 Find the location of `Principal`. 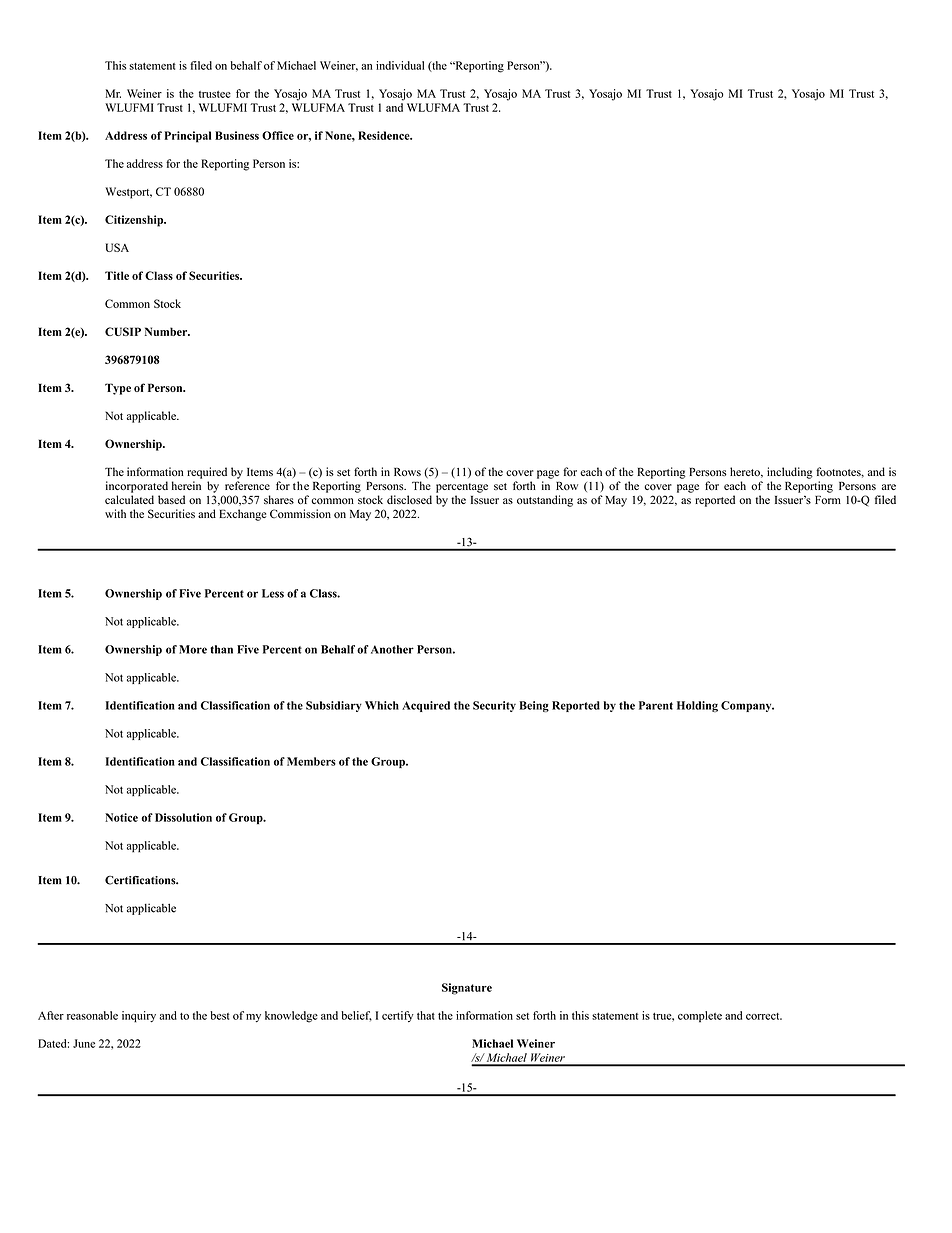

Principal is located at coordinates (187, 137).
